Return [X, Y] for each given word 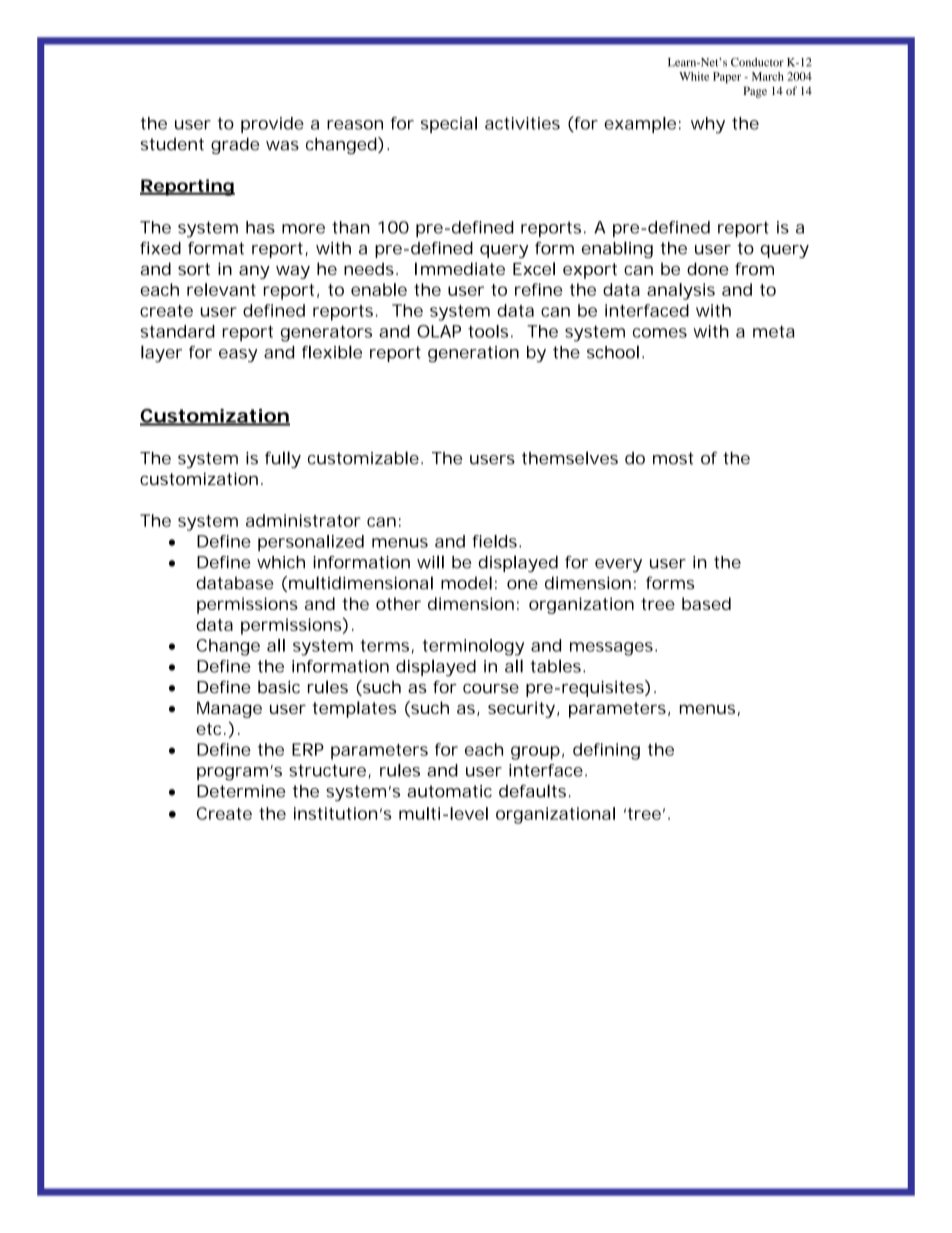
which [281, 562]
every [618, 565]
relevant [221, 289]
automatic [449, 791]
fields [494, 541]
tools [488, 331]
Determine [241, 791]
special [449, 125]
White [694, 76]
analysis [681, 291]
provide [272, 125]
